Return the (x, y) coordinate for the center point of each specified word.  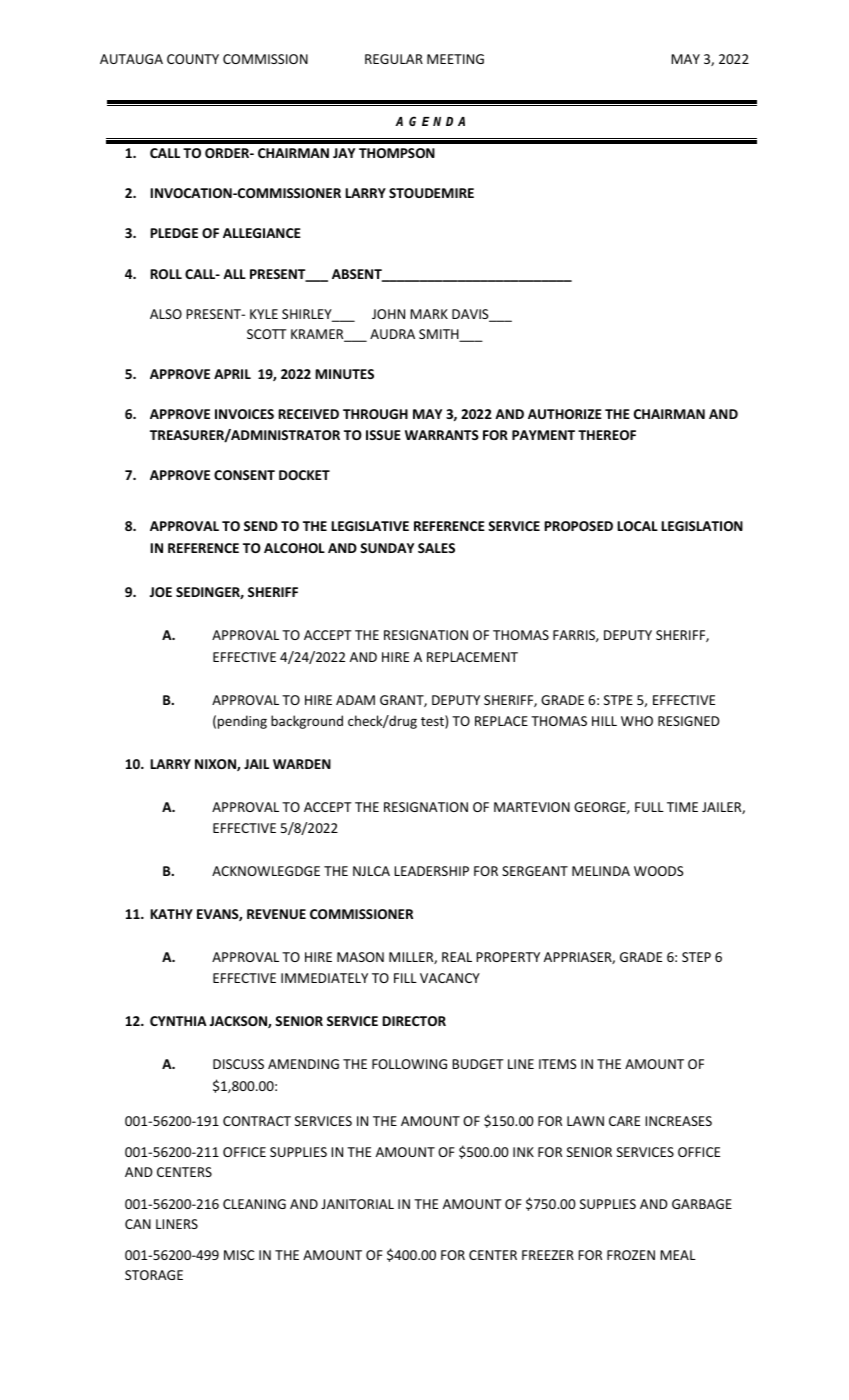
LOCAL (637, 526)
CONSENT (244, 475)
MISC (239, 1255)
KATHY (171, 914)
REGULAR (394, 59)
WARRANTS (442, 435)
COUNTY (193, 59)
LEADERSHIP (431, 871)
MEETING (455, 59)
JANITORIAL (357, 1204)
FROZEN (631, 1255)
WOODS (658, 871)
